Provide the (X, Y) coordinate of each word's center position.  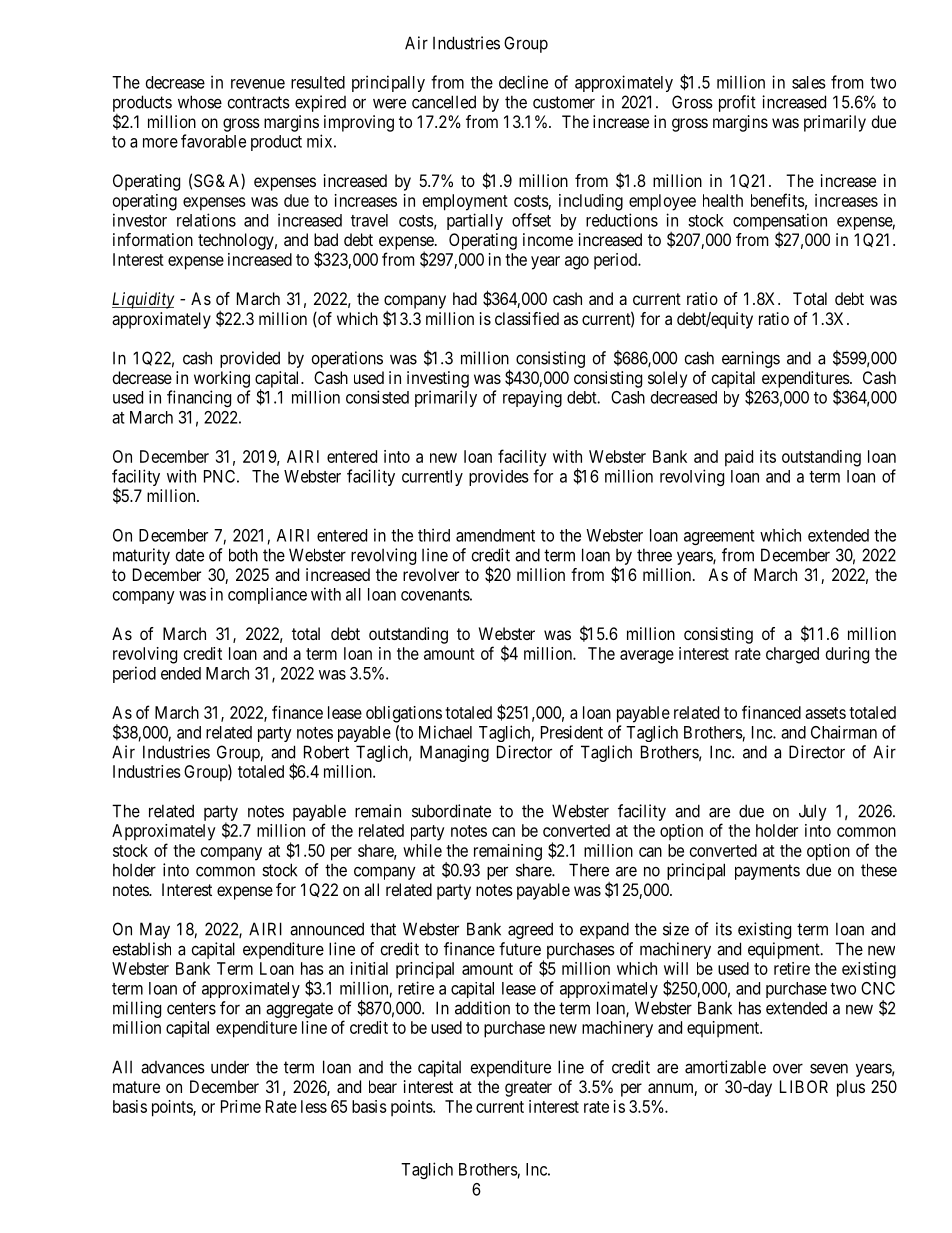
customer (564, 102)
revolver (431, 574)
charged (792, 655)
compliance (267, 595)
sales (809, 82)
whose (200, 102)
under (230, 1067)
